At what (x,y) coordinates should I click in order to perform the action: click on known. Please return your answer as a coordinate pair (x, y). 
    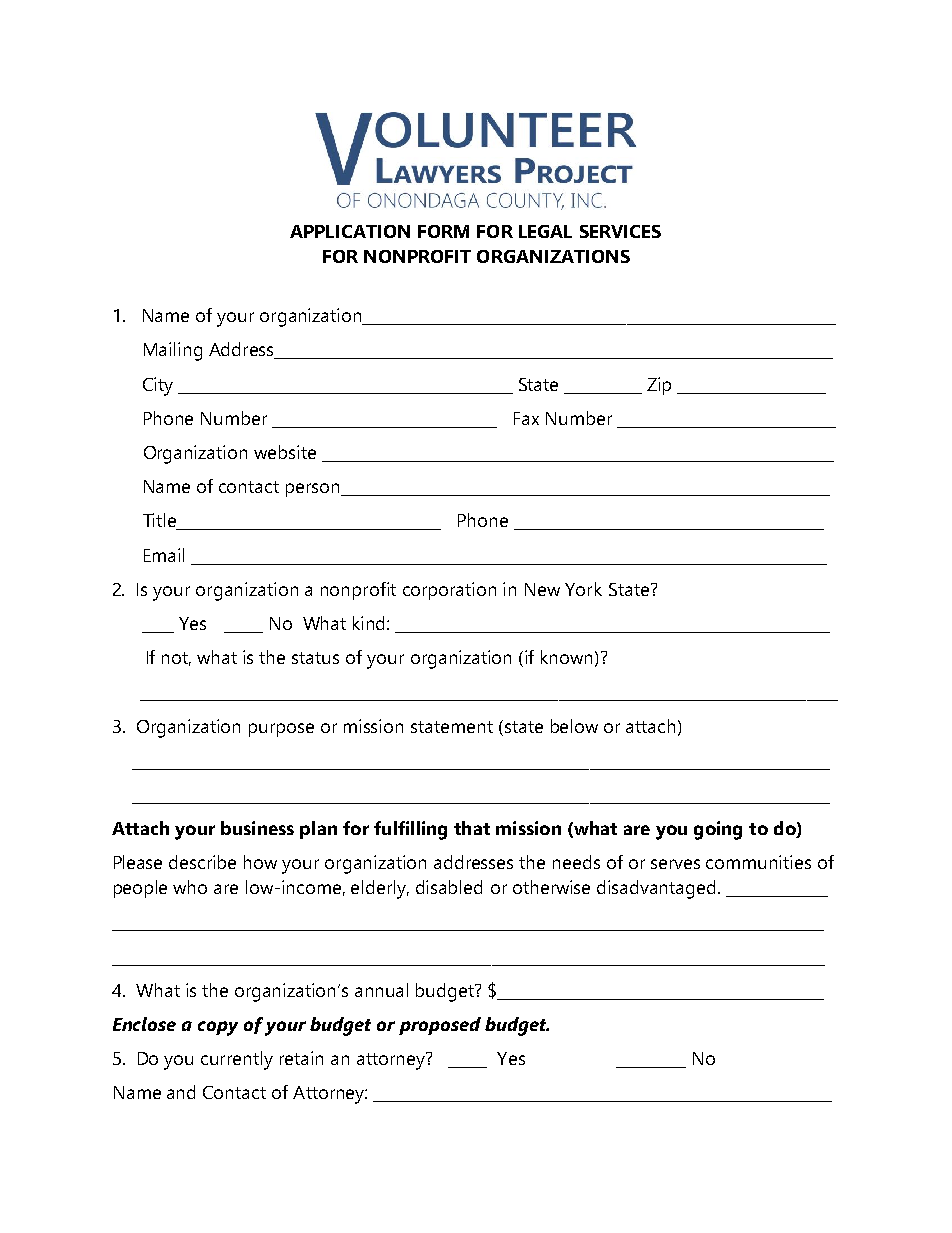
    Looking at the image, I should click on (566, 657).
